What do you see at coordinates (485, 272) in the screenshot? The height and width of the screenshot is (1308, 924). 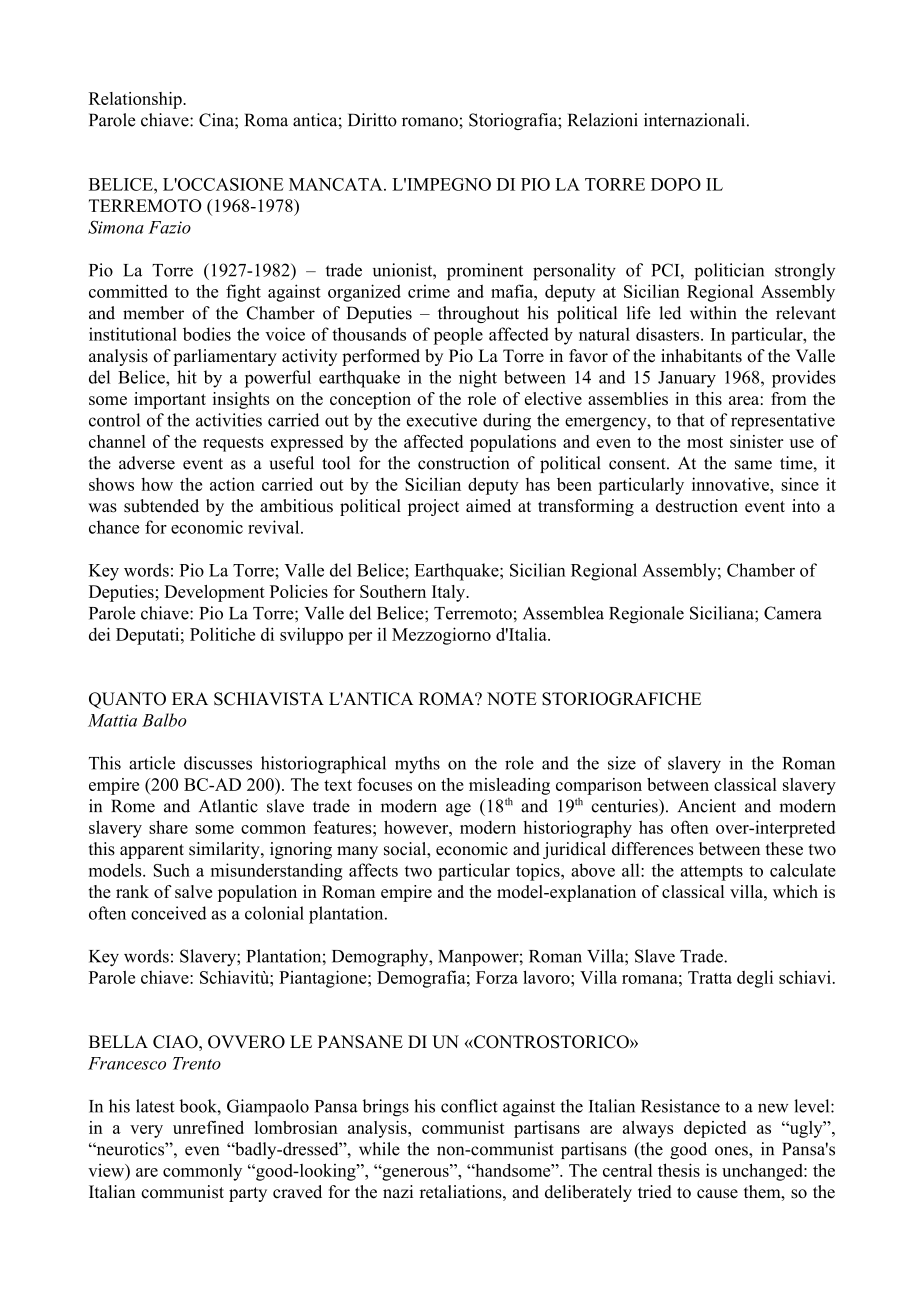 I see `prominent` at bounding box center [485, 272].
